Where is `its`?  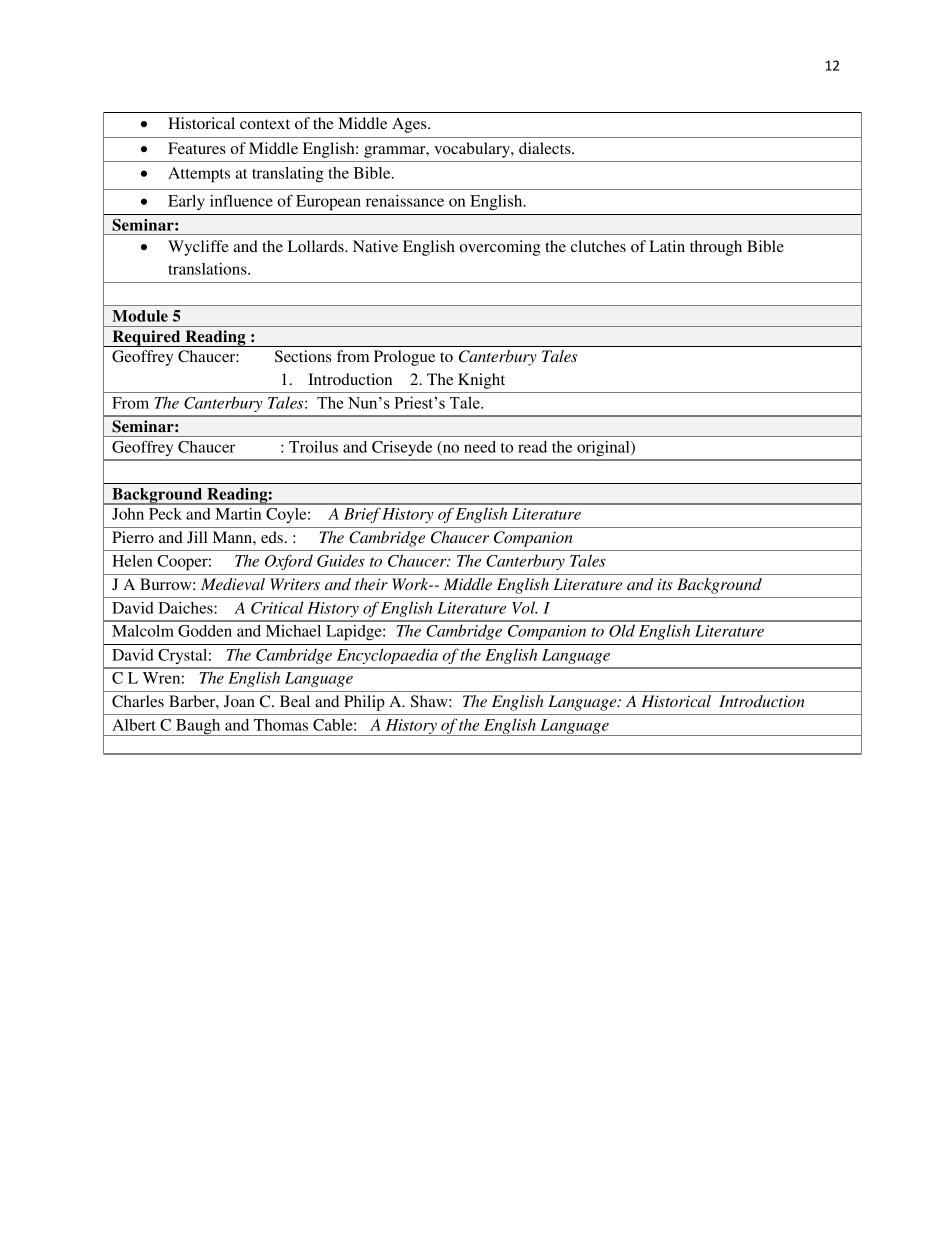
its is located at coordinates (665, 584).
